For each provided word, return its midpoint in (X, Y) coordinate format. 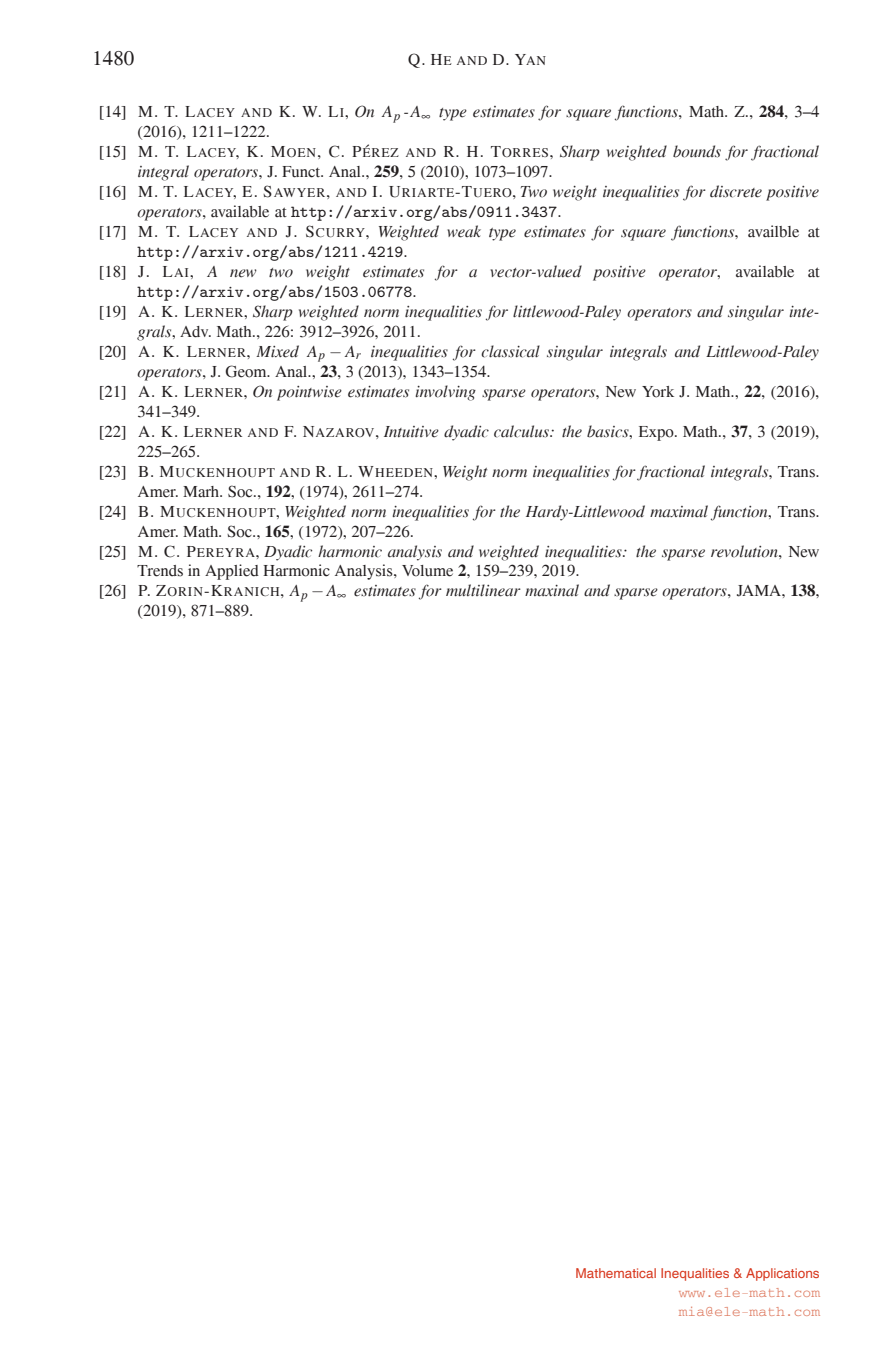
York (658, 392)
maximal (679, 511)
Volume (427, 571)
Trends (160, 571)
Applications (782, 1274)
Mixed (277, 351)
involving (445, 393)
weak (464, 231)
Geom (247, 371)
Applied (232, 572)
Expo (657, 433)
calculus (522, 431)
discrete (736, 191)
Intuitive (411, 432)
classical (510, 351)
